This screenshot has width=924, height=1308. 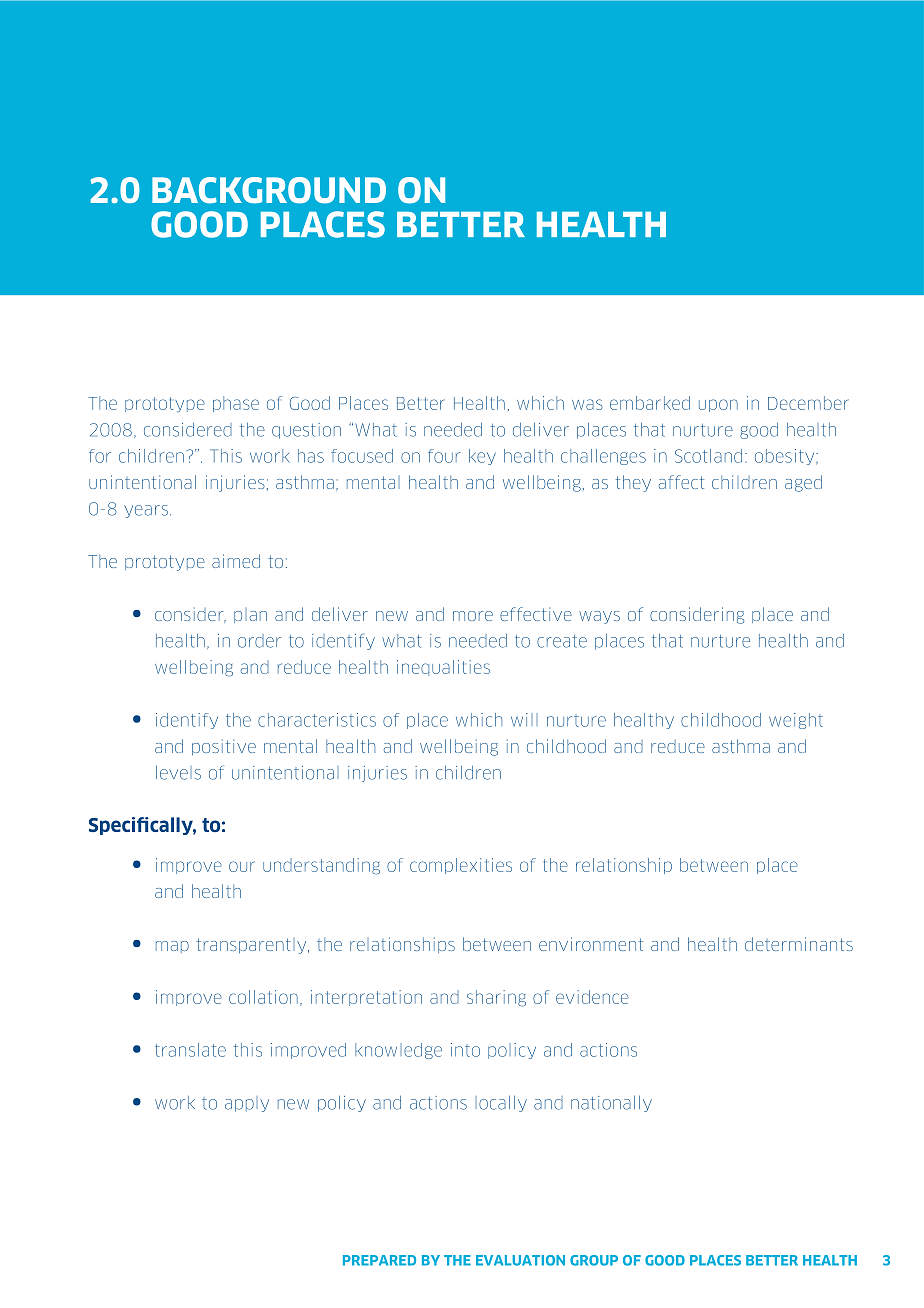 What do you see at coordinates (796, 721) in the screenshot?
I see `weight` at bounding box center [796, 721].
